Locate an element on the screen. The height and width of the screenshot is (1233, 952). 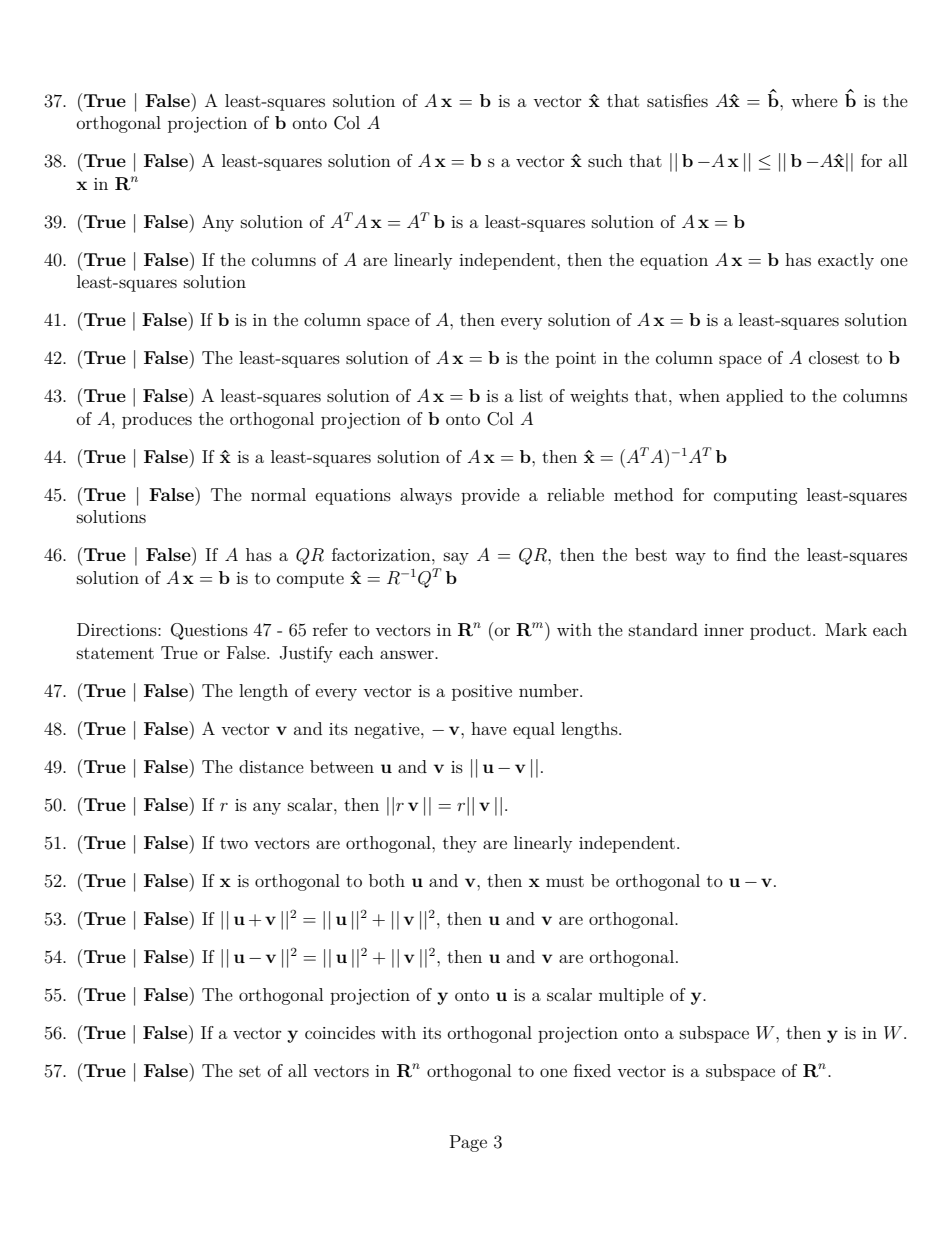
Questions is located at coordinates (209, 631).
